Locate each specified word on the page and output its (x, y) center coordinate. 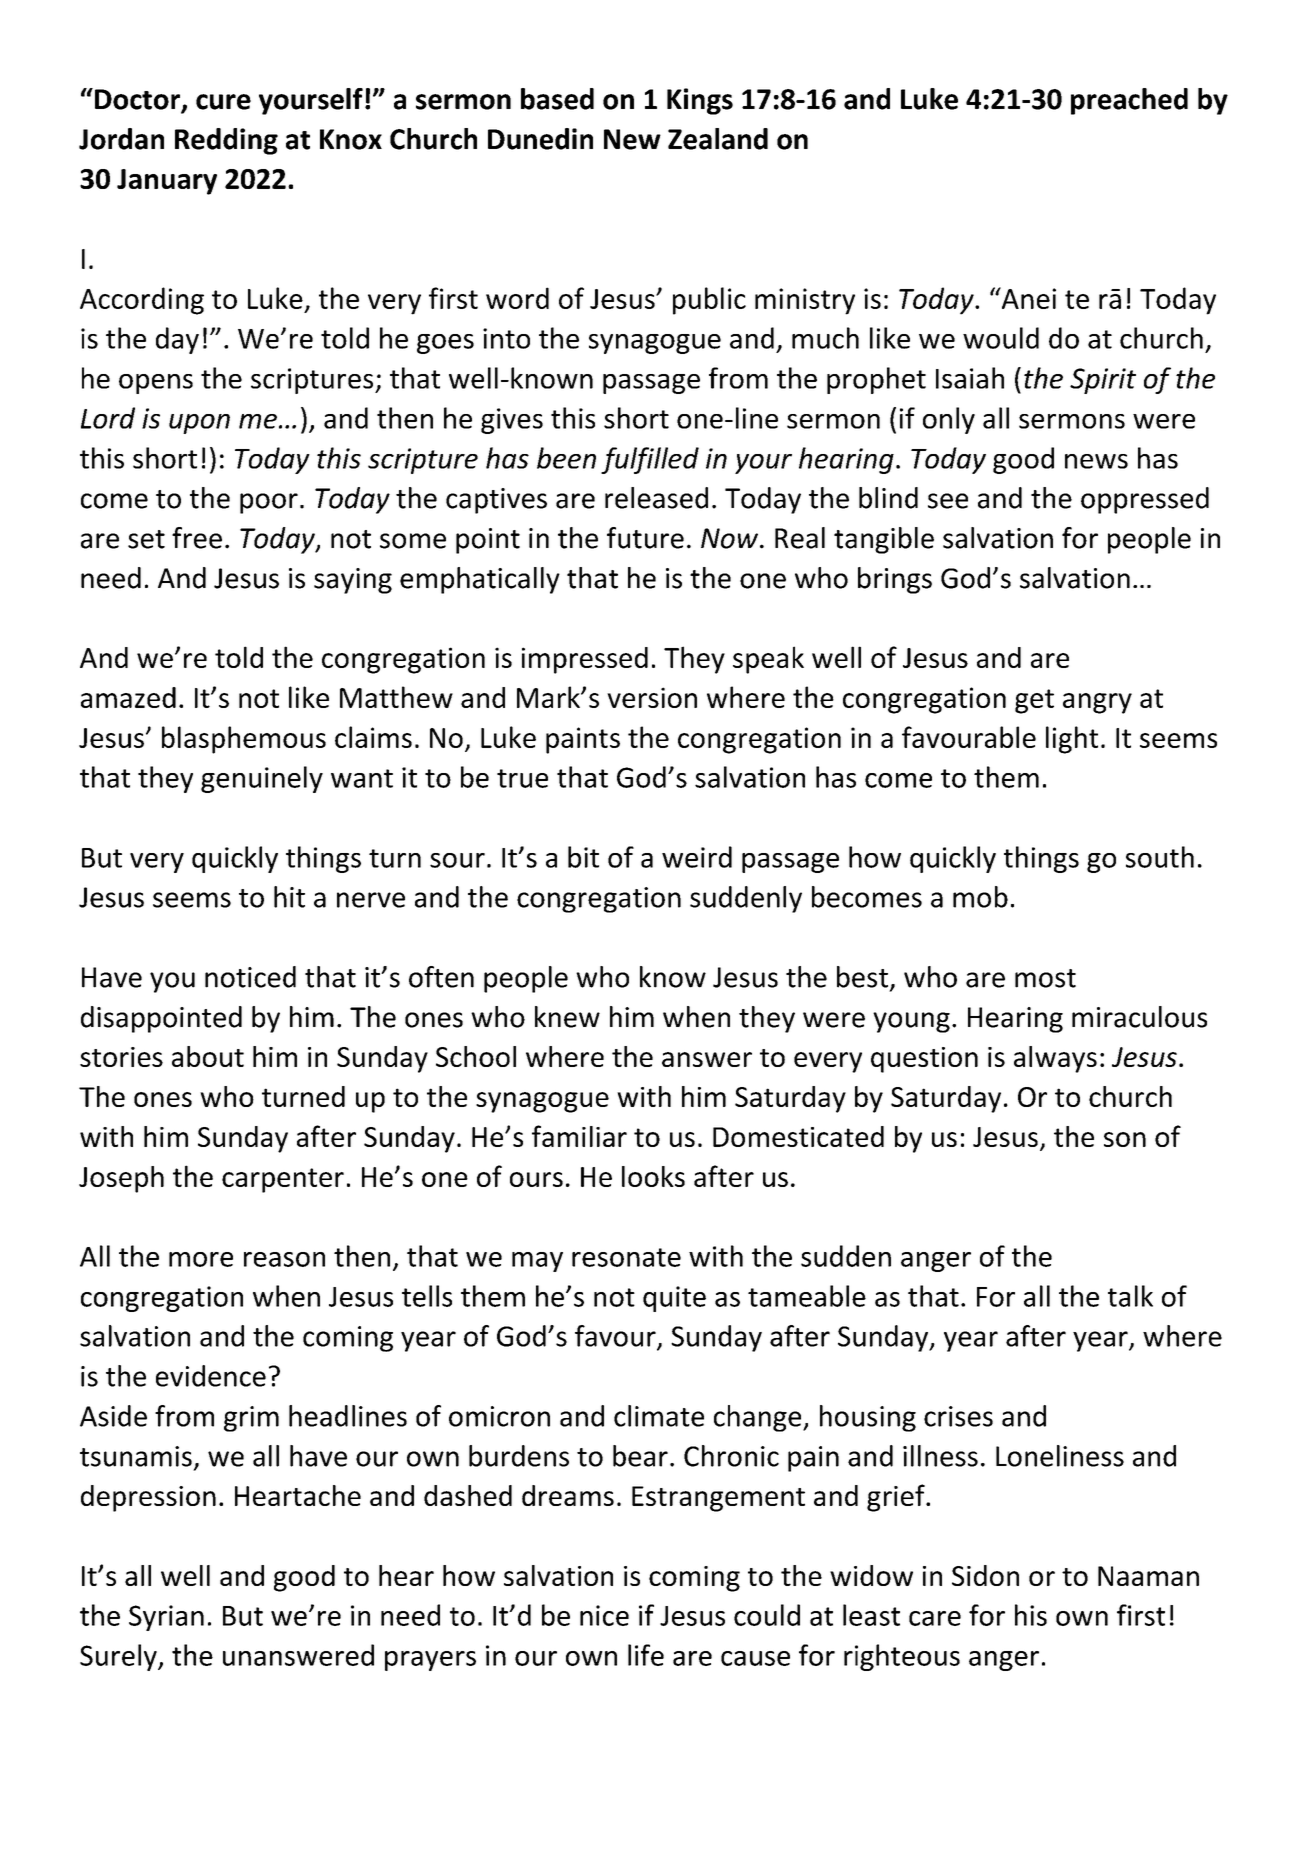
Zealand (718, 139)
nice (604, 1615)
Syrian (166, 1618)
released (656, 498)
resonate (626, 1257)
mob (980, 897)
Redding (226, 141)
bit (583, 857)
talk (1130, 1296)
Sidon (985, 1575)
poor (269, 503)
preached (1129, 101)
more (201, 1259)
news (1096, 461)
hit (289, 897)
